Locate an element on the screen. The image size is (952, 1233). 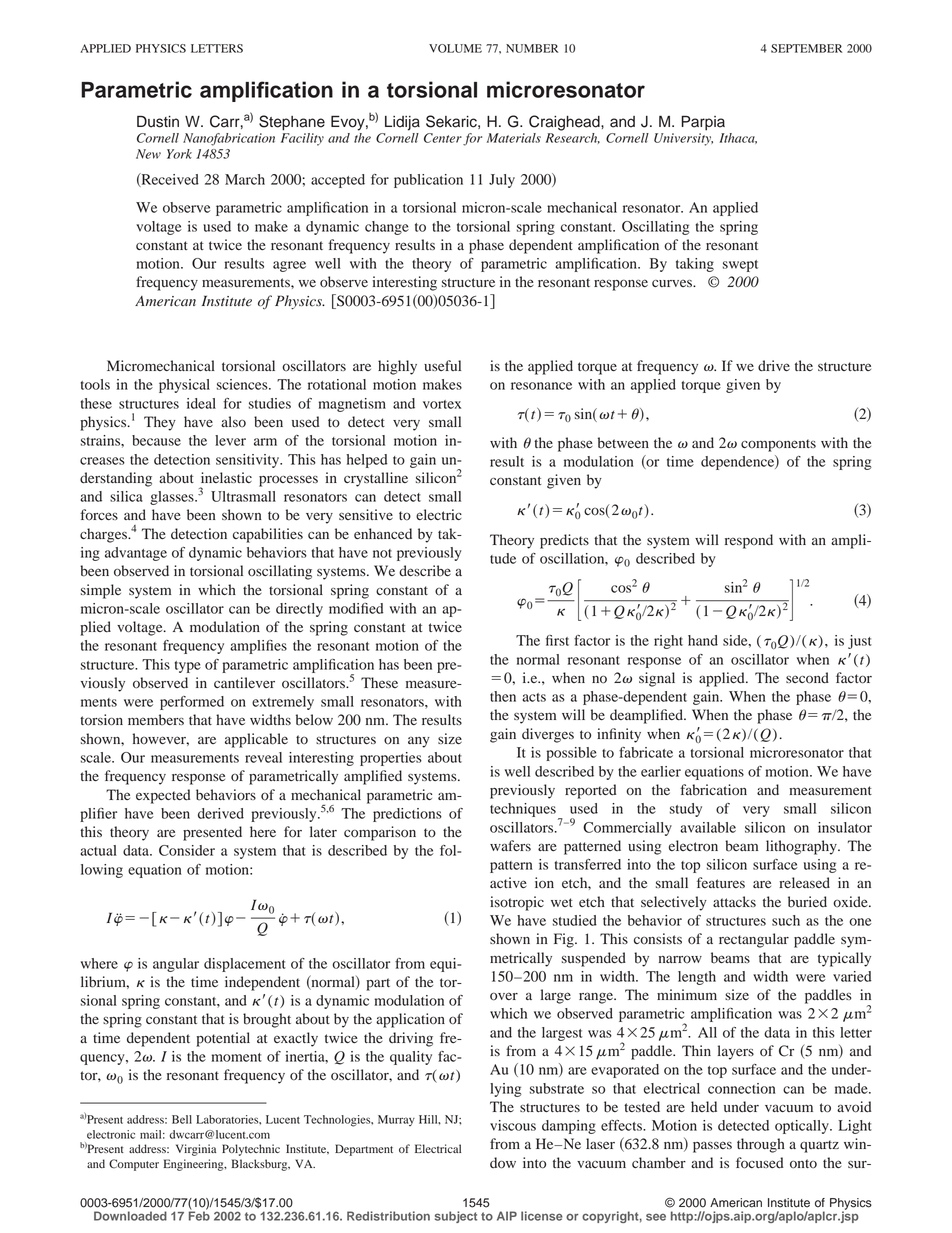
drive is located at coordinates (774, 366).
